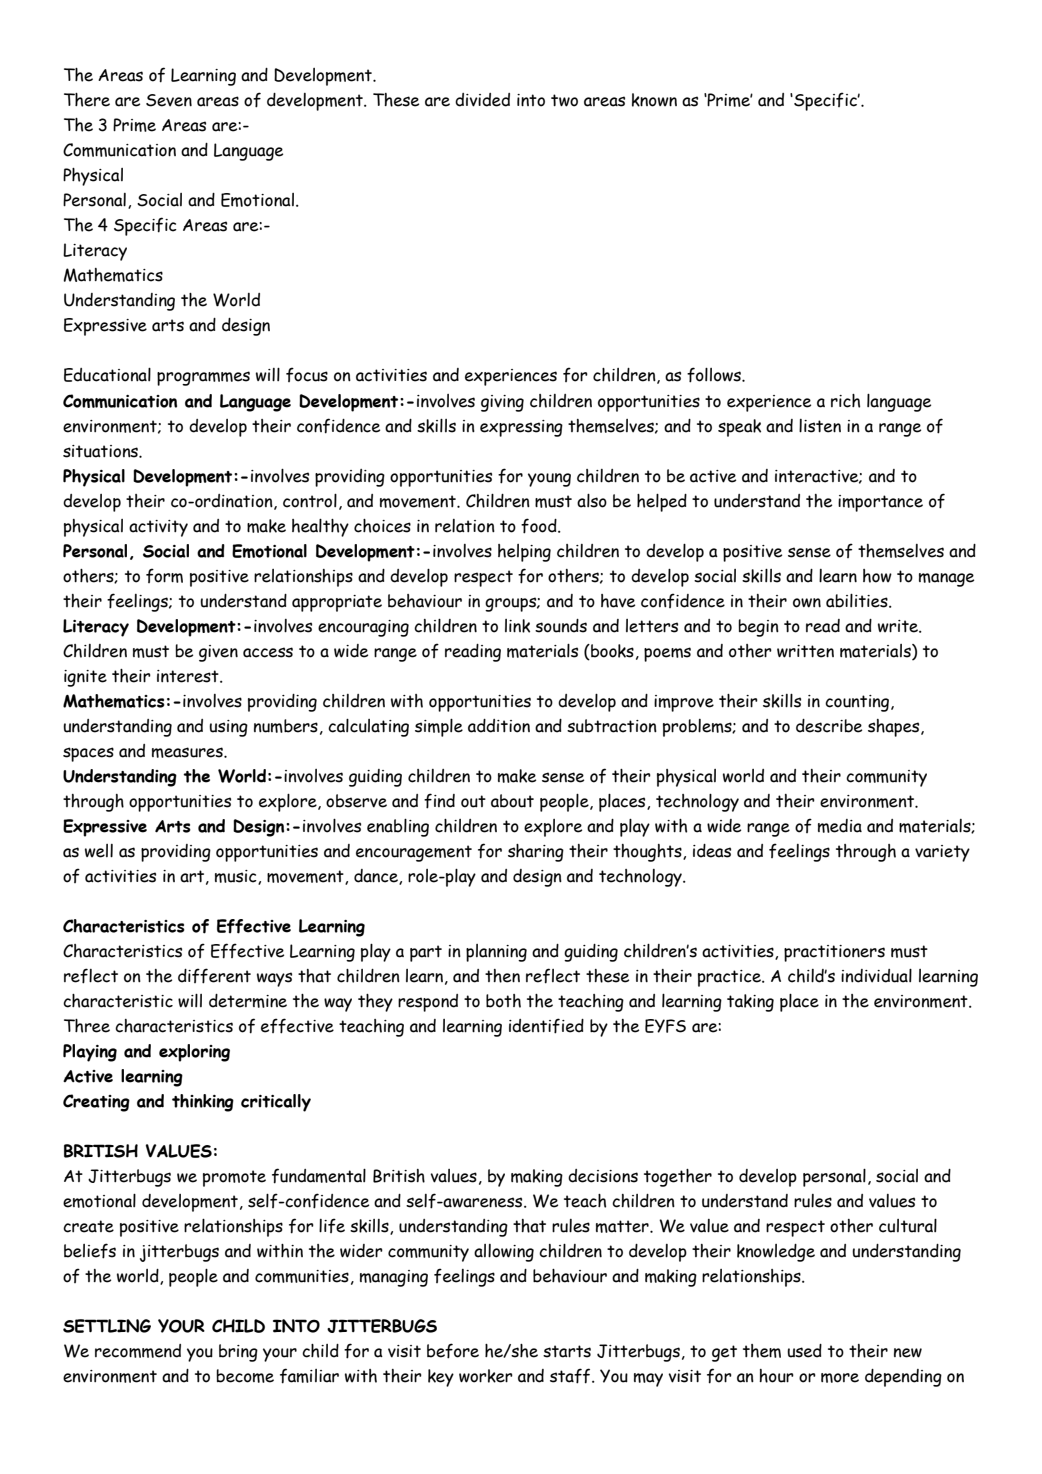  I want to click on describe, so click(829, 726).
